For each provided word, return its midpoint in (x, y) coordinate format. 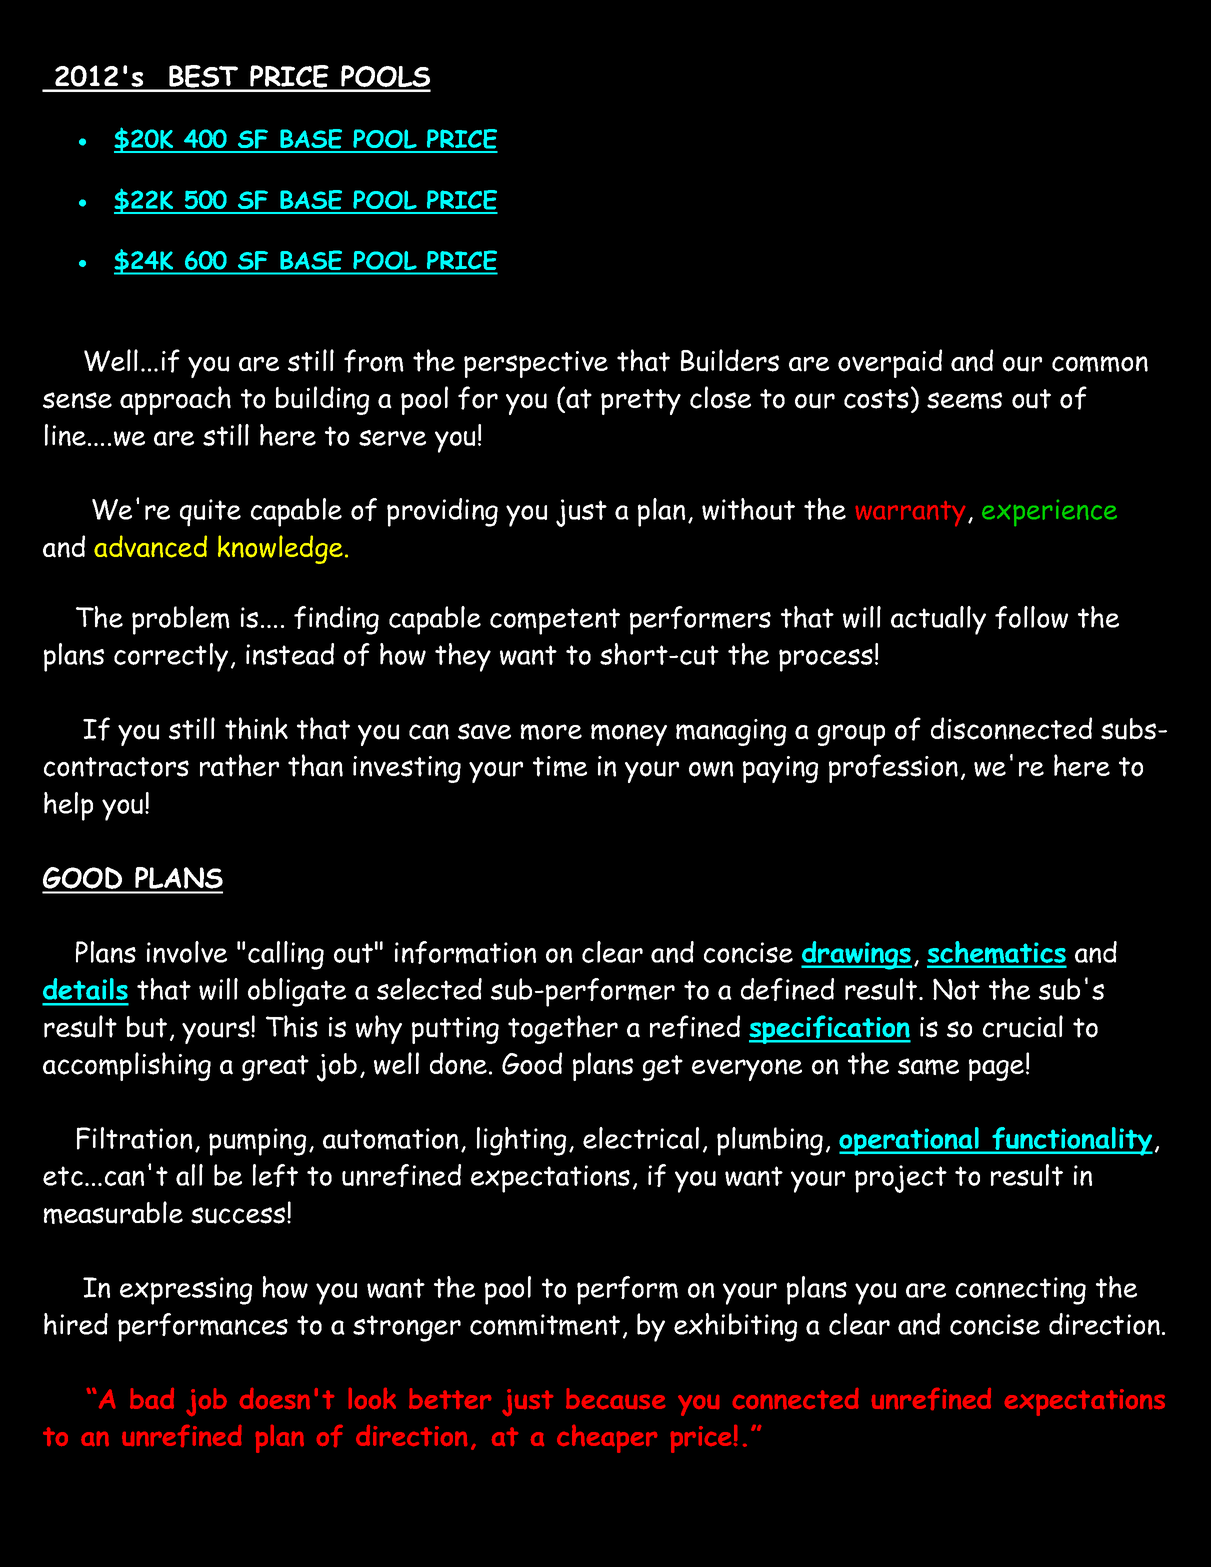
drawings (856, 955)
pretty (641, 402)
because (615, 1398)
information (465, 952)
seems (964, 400)
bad (152, 1398)
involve (187, 952)
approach (175, 400)
